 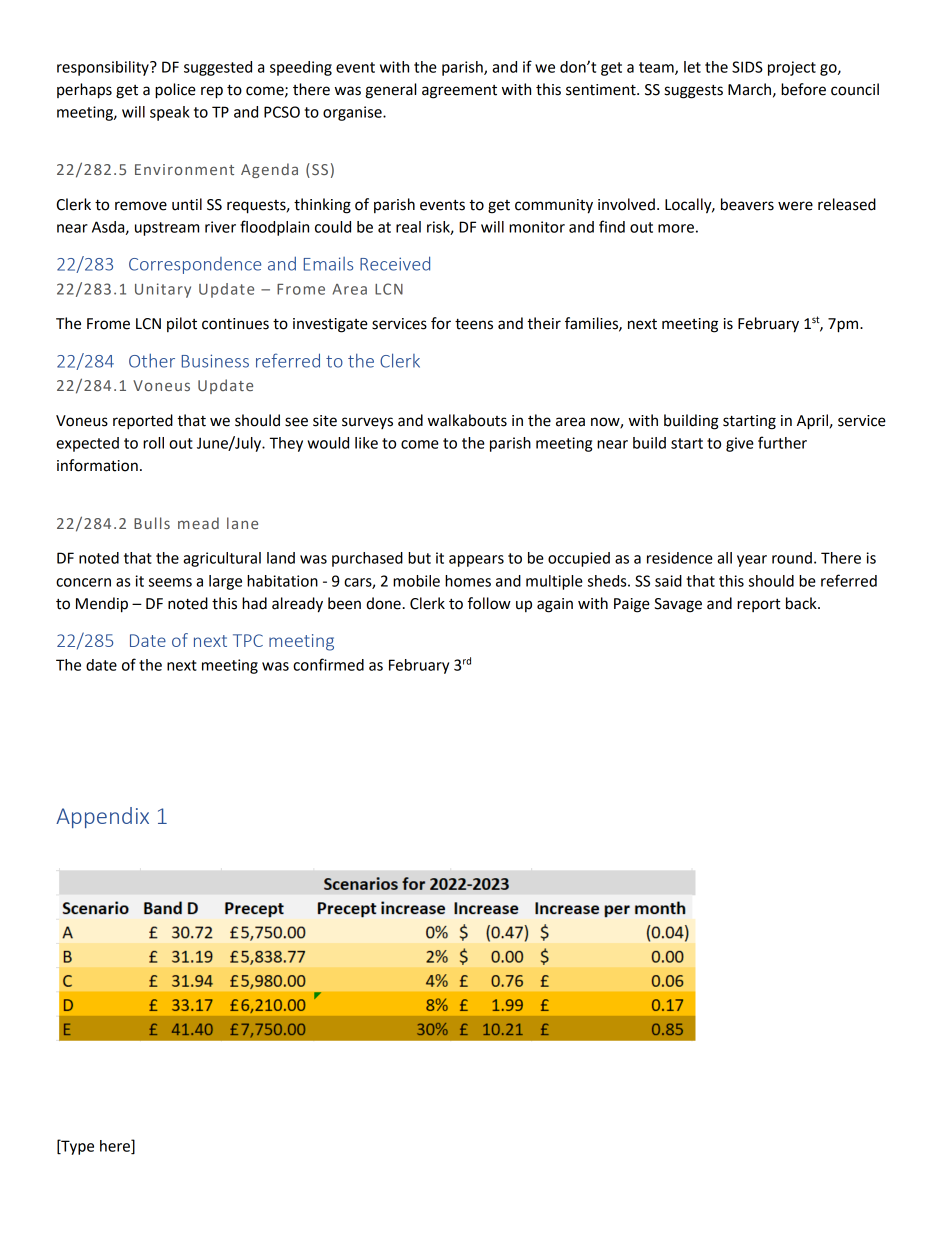 What do you see at coordinates (102, 817) in the document?
I see `Appendix` at bounding box center [102, 817].
